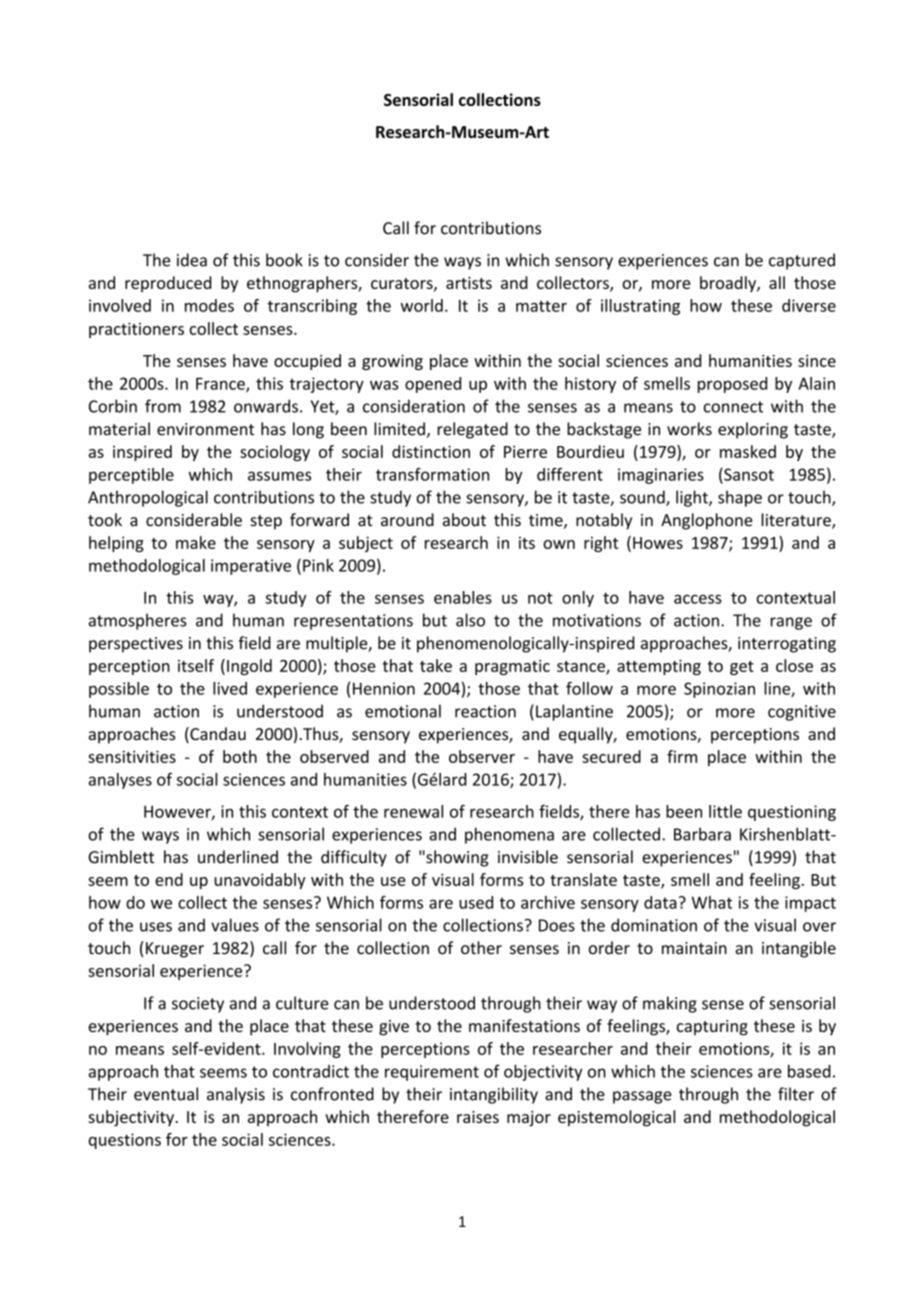 Image resolution: width=924 pixels, height=1308 pixels. What do you see at coordinates (166, 1094) in the screenshot?
I see `eventual` at bounding box center [166, 1094].
